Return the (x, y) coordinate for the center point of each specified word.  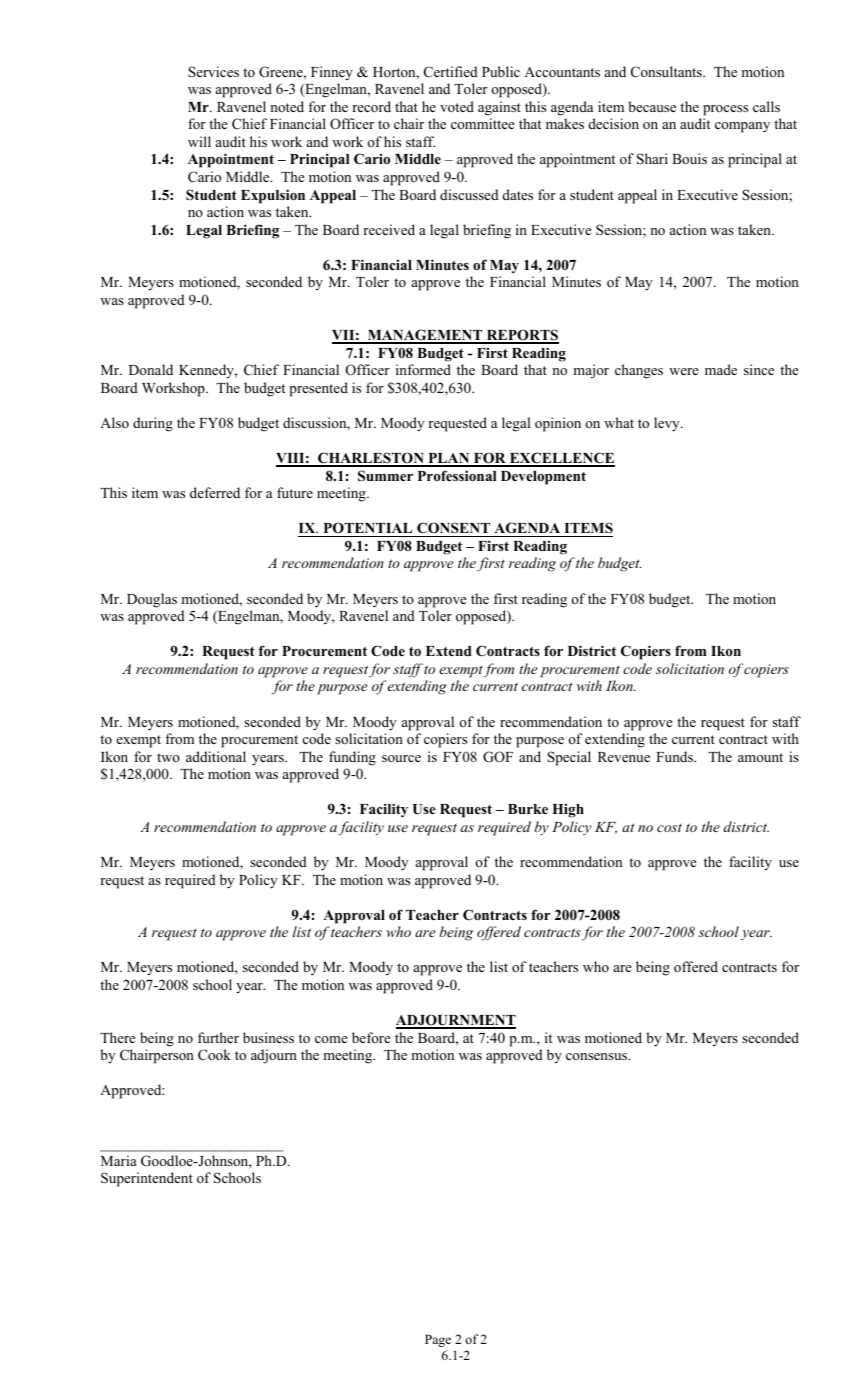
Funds (675, 756)
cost (669, 827)
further (218, 1037)
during (153, 424)
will (199, 141)
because (652, 106)
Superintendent (147, 1179)
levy (668, 424)
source (401, 758)
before (371, 1037)
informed (423, 369)
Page (438, 1340)
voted (457, 106)
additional (216, 756)
